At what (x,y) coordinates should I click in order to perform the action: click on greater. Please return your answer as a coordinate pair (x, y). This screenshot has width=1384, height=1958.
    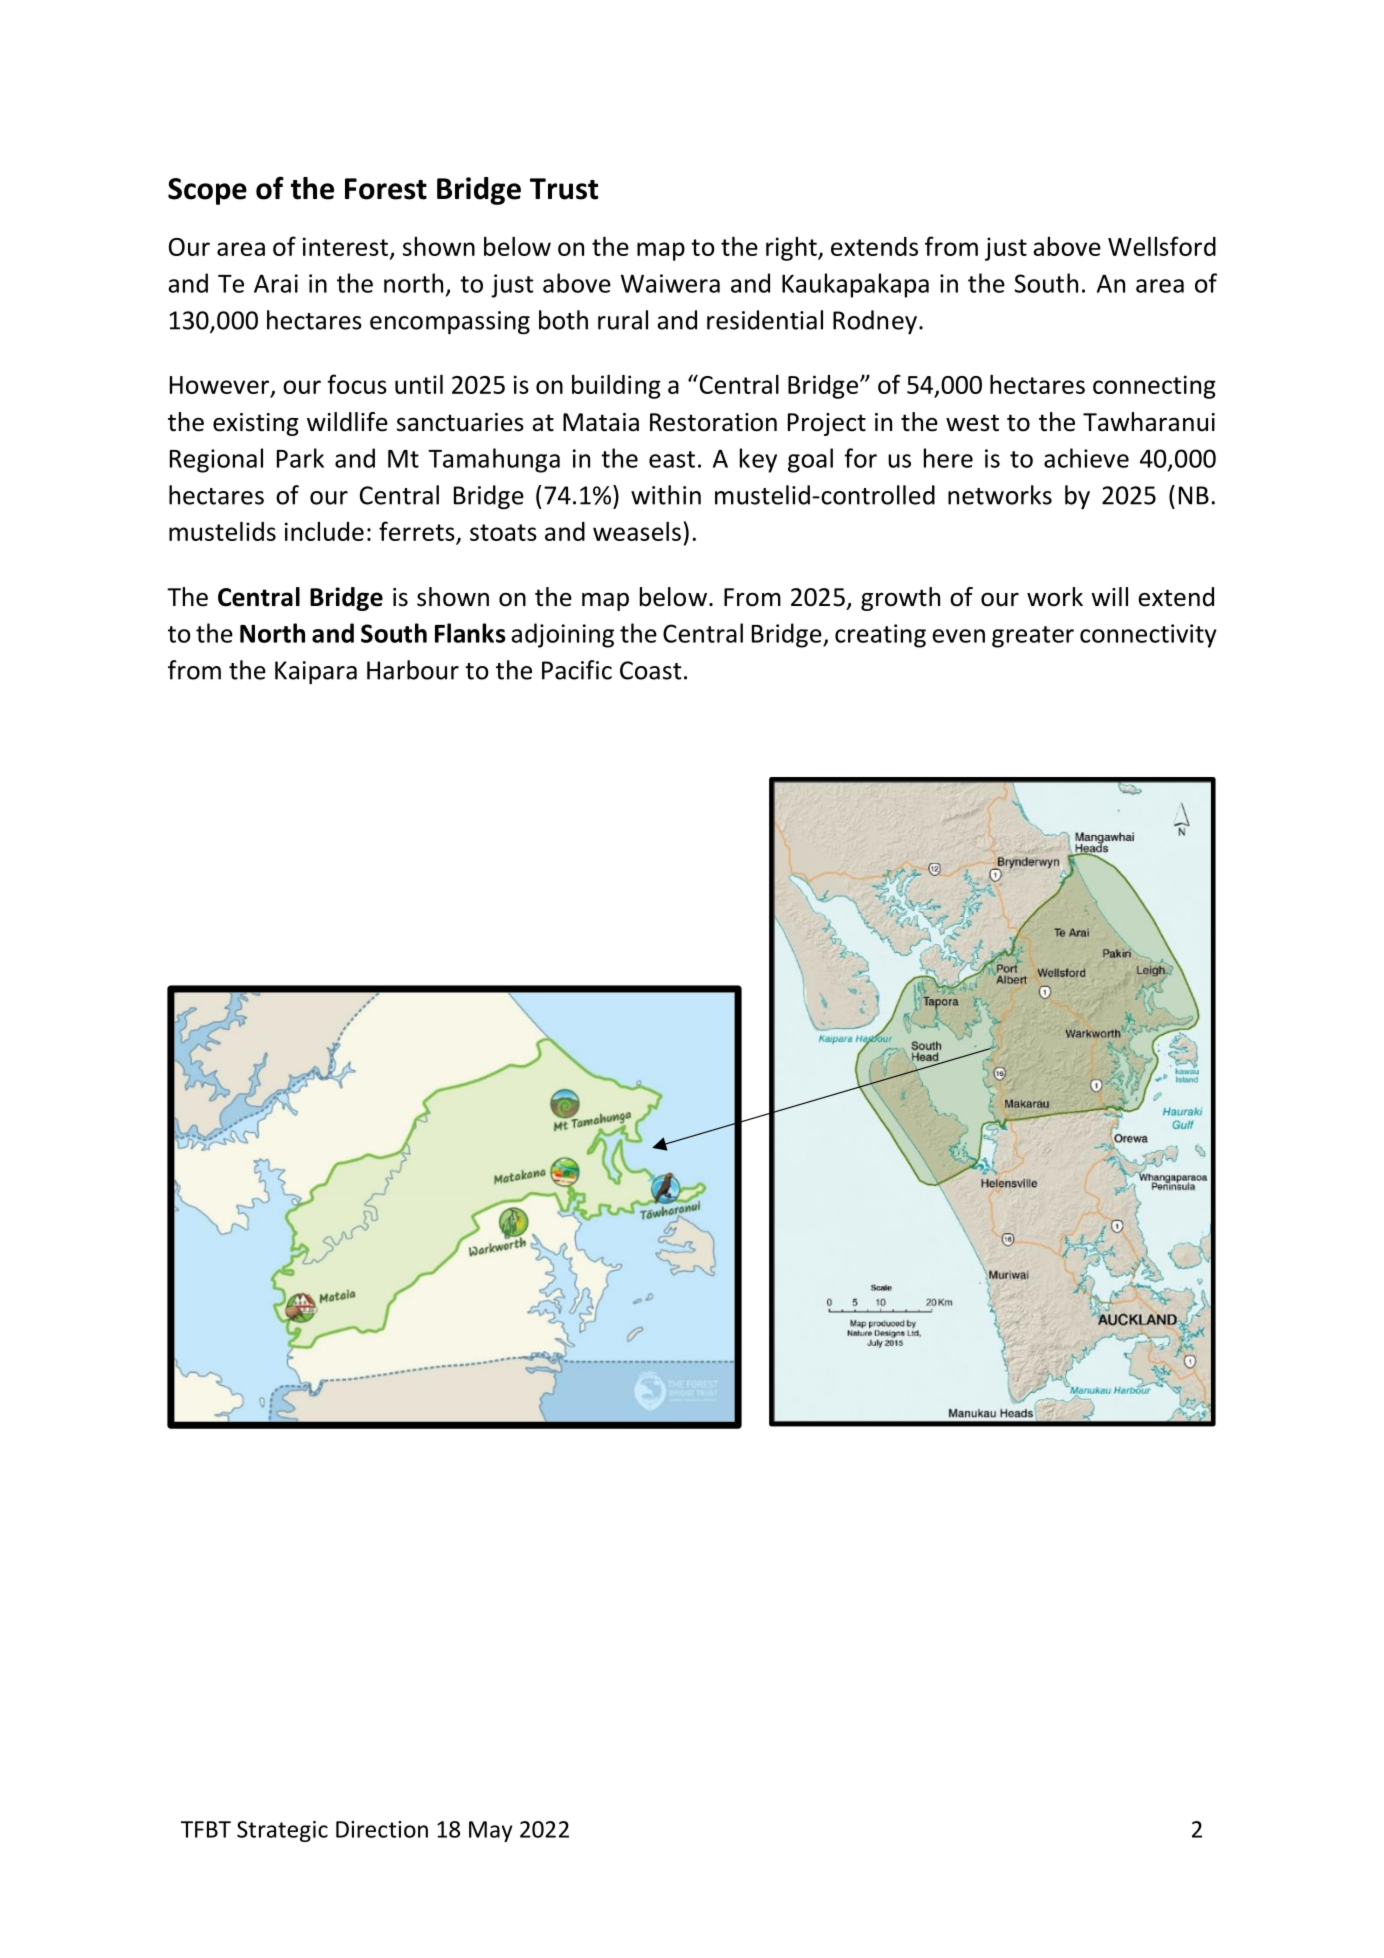
    Looking at the image, I should click on (1033, 637).
